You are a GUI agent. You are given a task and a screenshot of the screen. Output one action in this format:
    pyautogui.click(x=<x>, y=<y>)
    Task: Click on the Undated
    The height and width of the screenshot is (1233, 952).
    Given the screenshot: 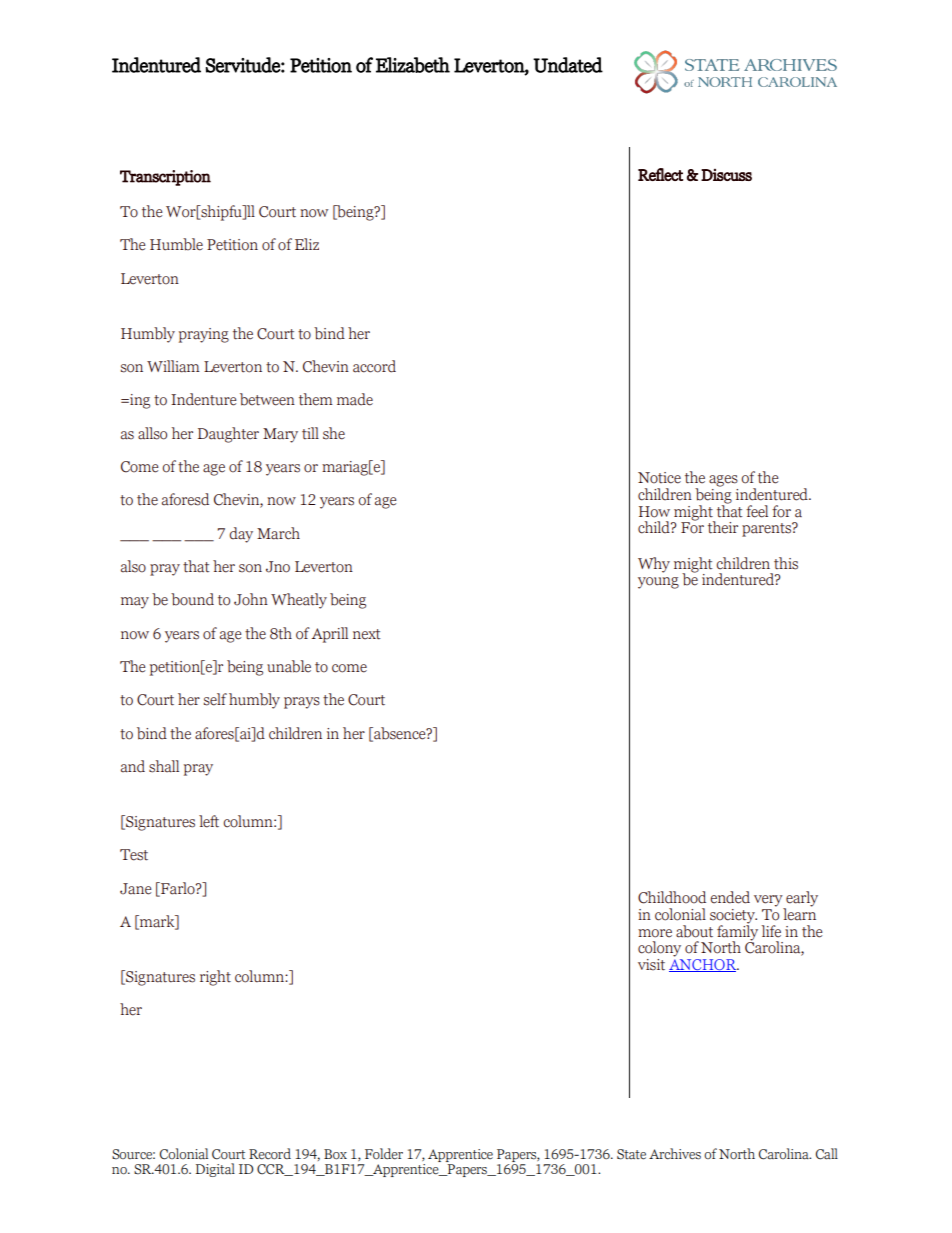 What is the action you would take?
    pyautogui.click(x=568, y=65)
